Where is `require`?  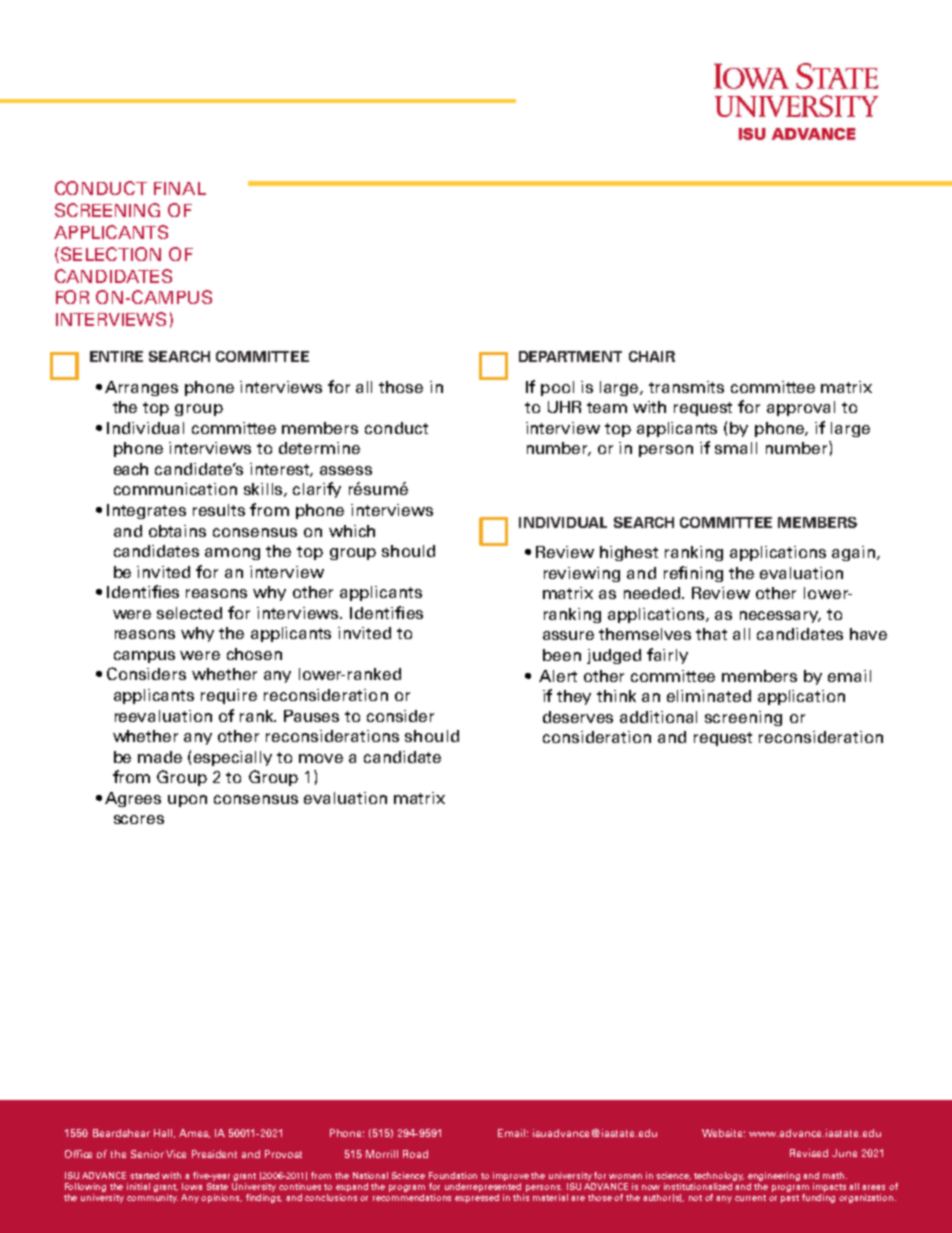
require is located at coordinates (229, 696).
